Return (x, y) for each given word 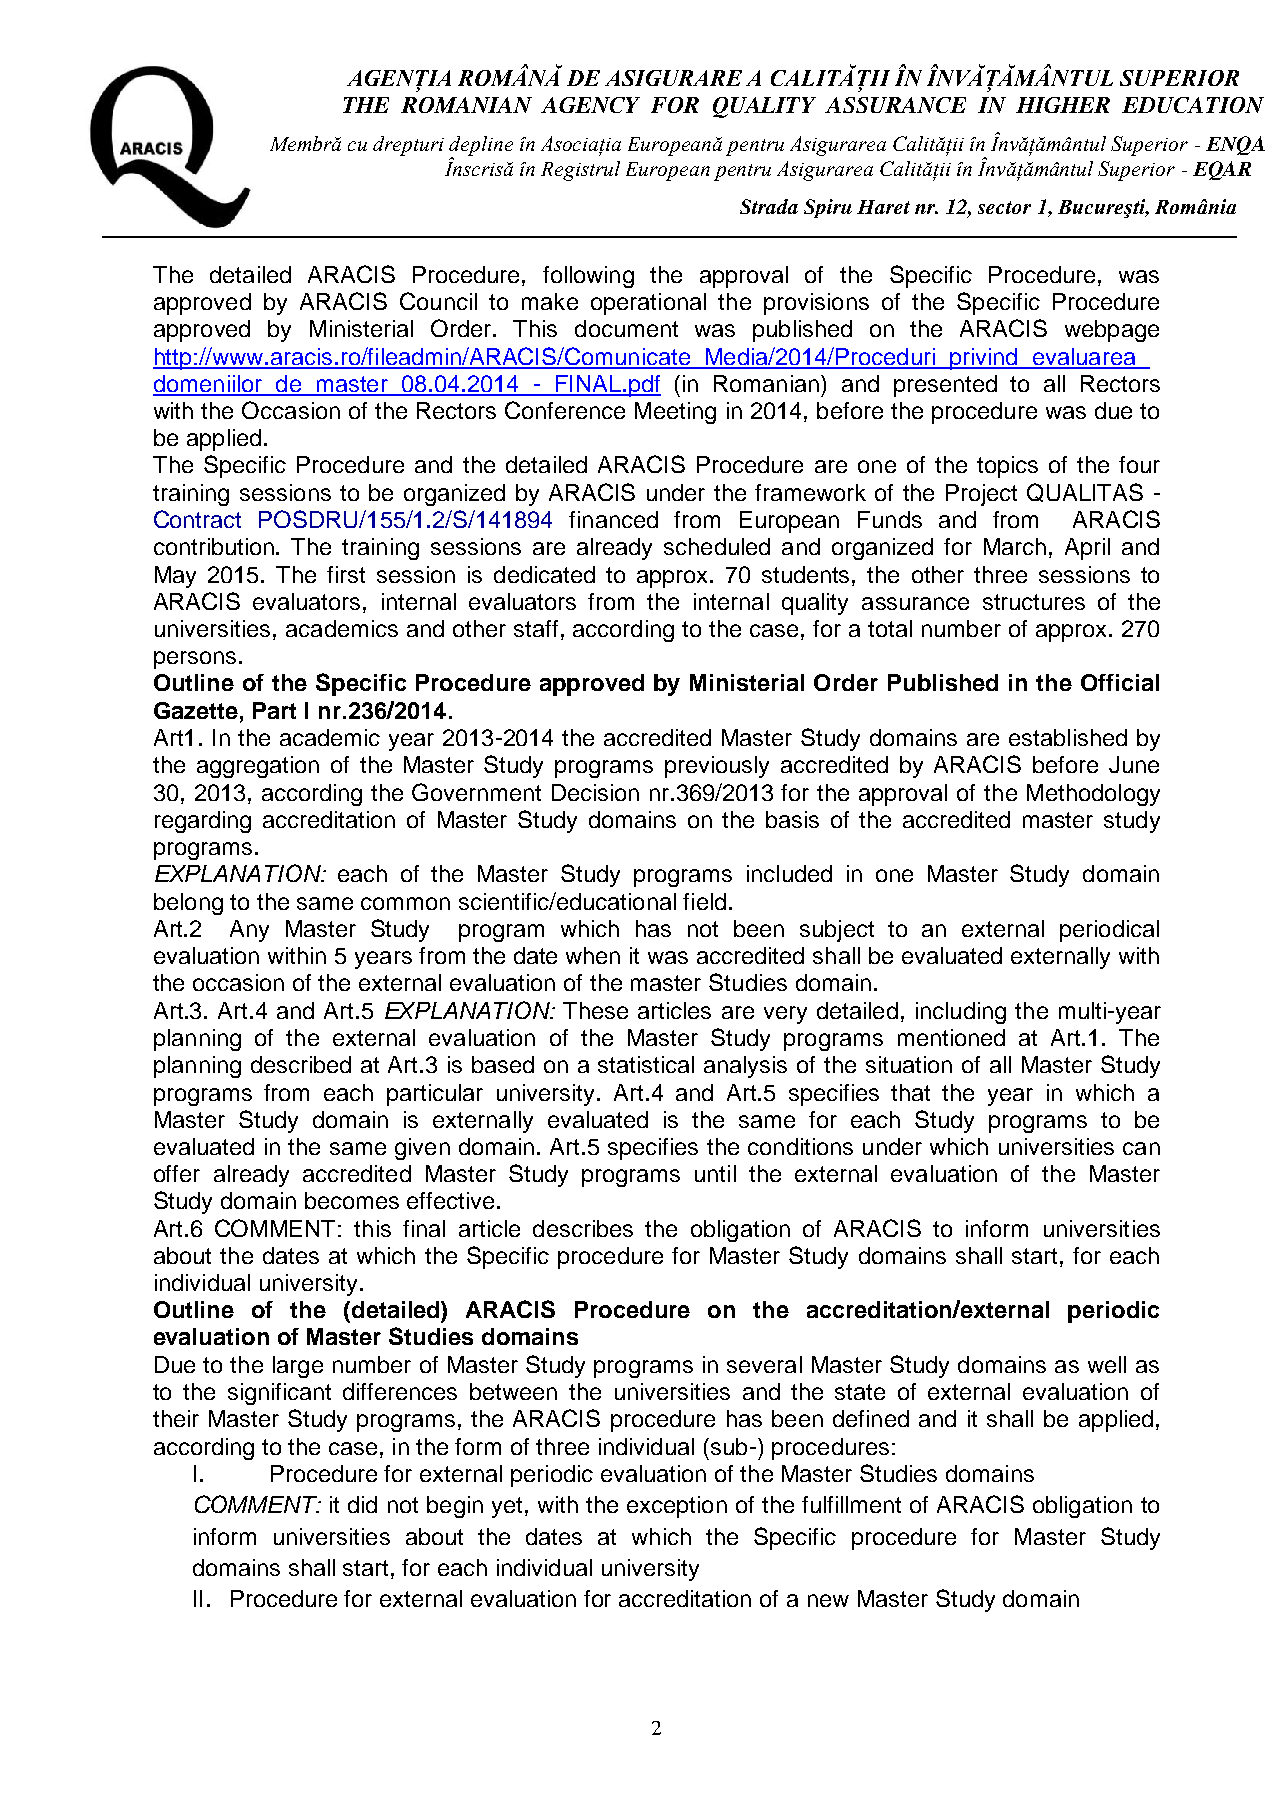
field (704, 901)
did (362, 1504)
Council (438, 301)
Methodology (1093, 795)
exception (677, 1507)
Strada (769, 206)
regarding (203, 822)
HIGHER (1063, 105)
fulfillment (851, 1504)
